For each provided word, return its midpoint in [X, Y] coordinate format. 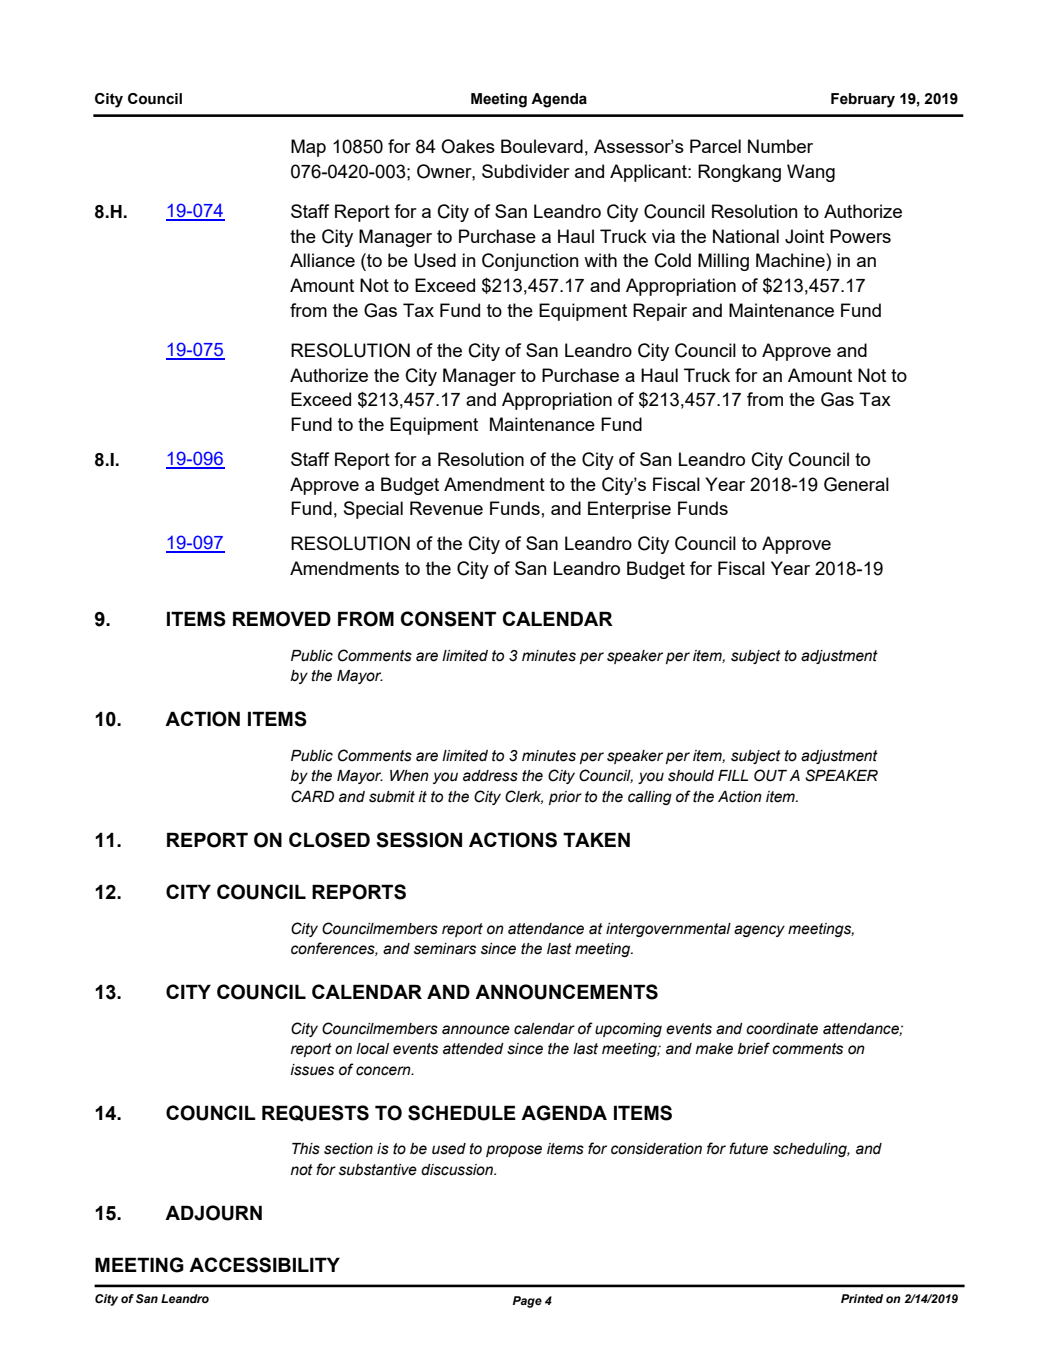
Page [527, 1302]
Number [780, 146]
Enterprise [629, 510]
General [856, 484]
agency [759, 931]
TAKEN [596, 839]
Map [308, 148]
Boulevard [542, 146]
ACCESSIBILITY [264, 1265]
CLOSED [329, 840]
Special [373, 510]
